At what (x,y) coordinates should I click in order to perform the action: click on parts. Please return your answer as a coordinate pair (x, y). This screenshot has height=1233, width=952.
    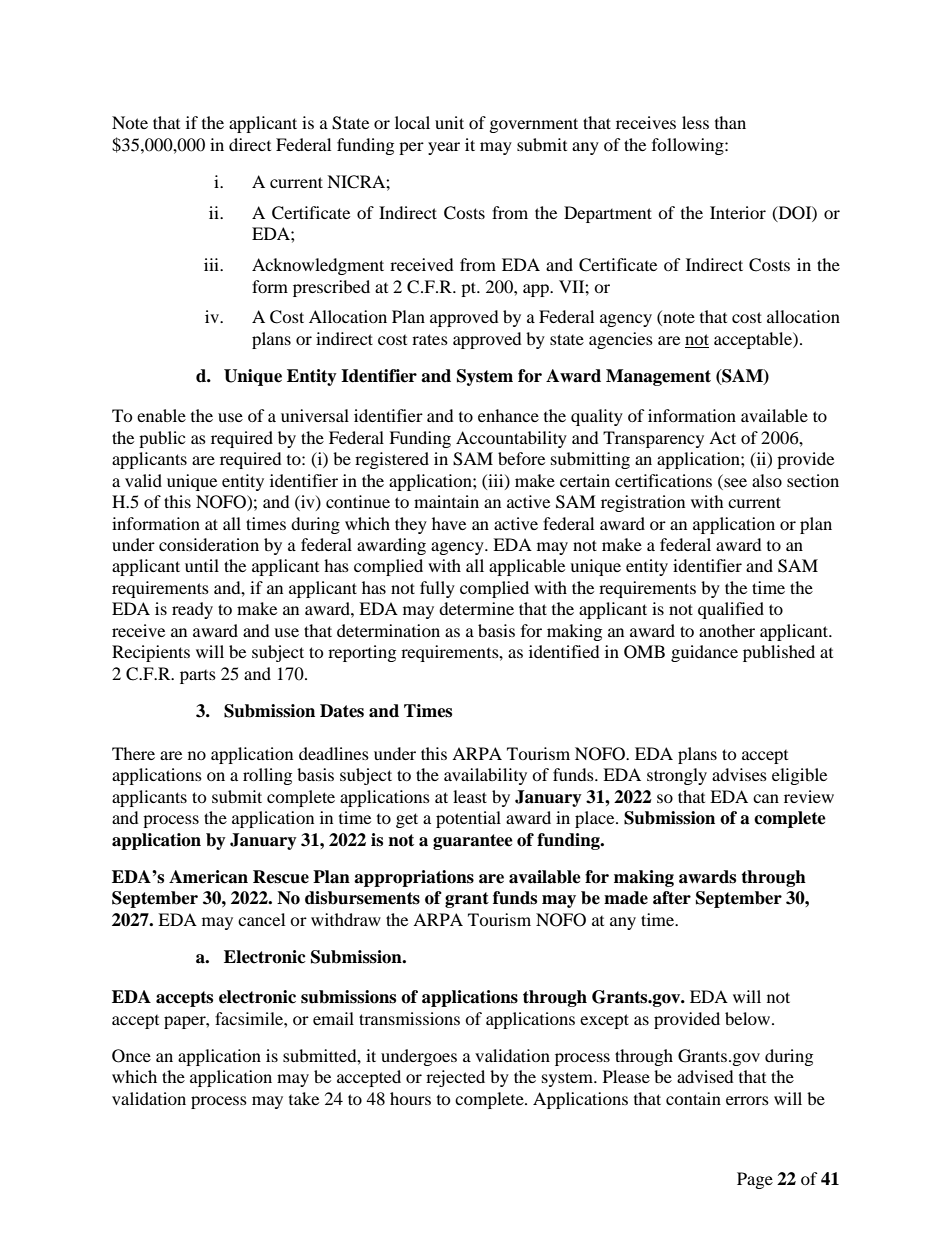
    Looking at the image, I should click on (198, 677).
